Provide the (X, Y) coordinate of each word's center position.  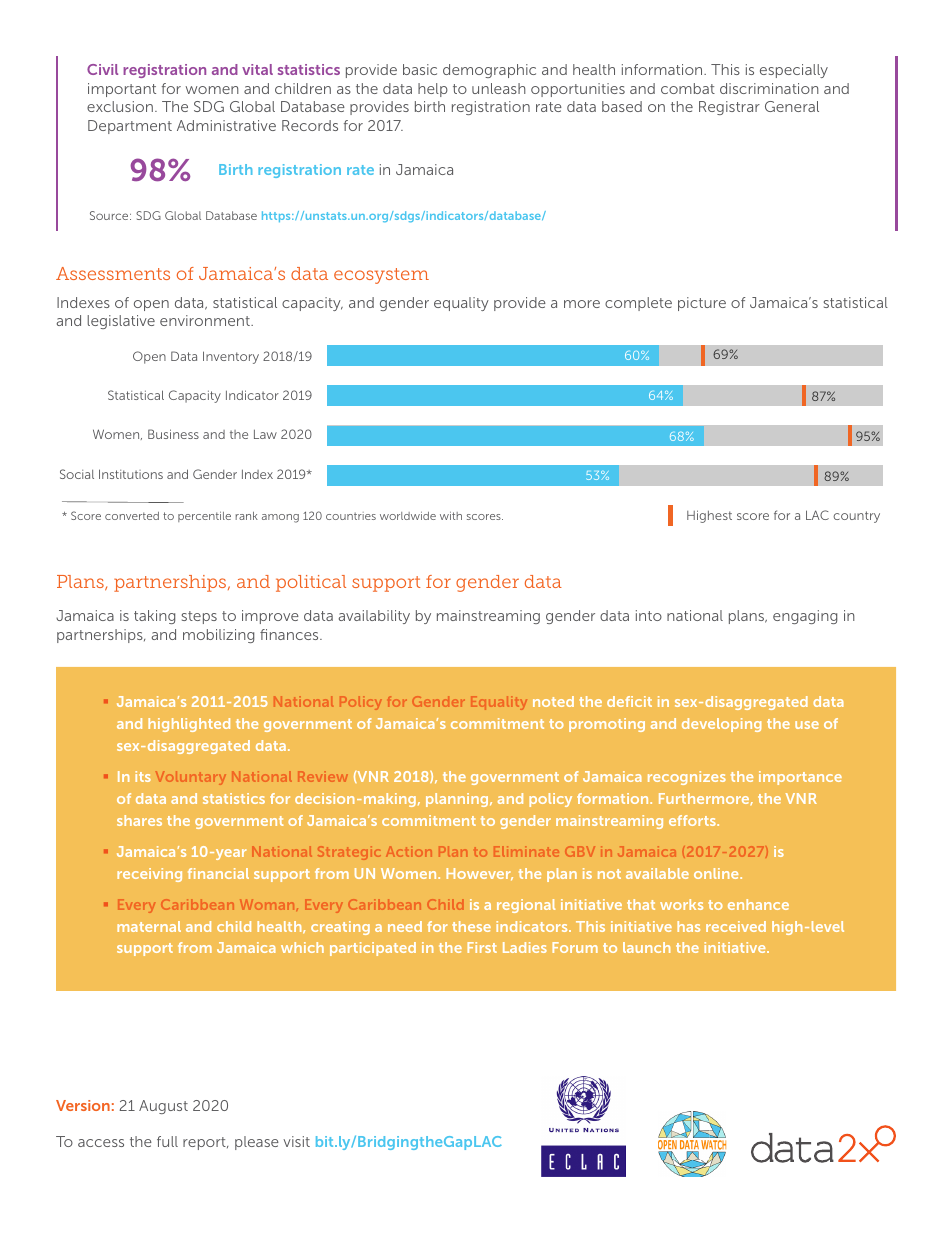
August (163, 1107)
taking (154, 617)
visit (296, 1141)
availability (374, 617)
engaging (805, 617)
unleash (499, 88)
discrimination (769, 88)
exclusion (120, 106)
